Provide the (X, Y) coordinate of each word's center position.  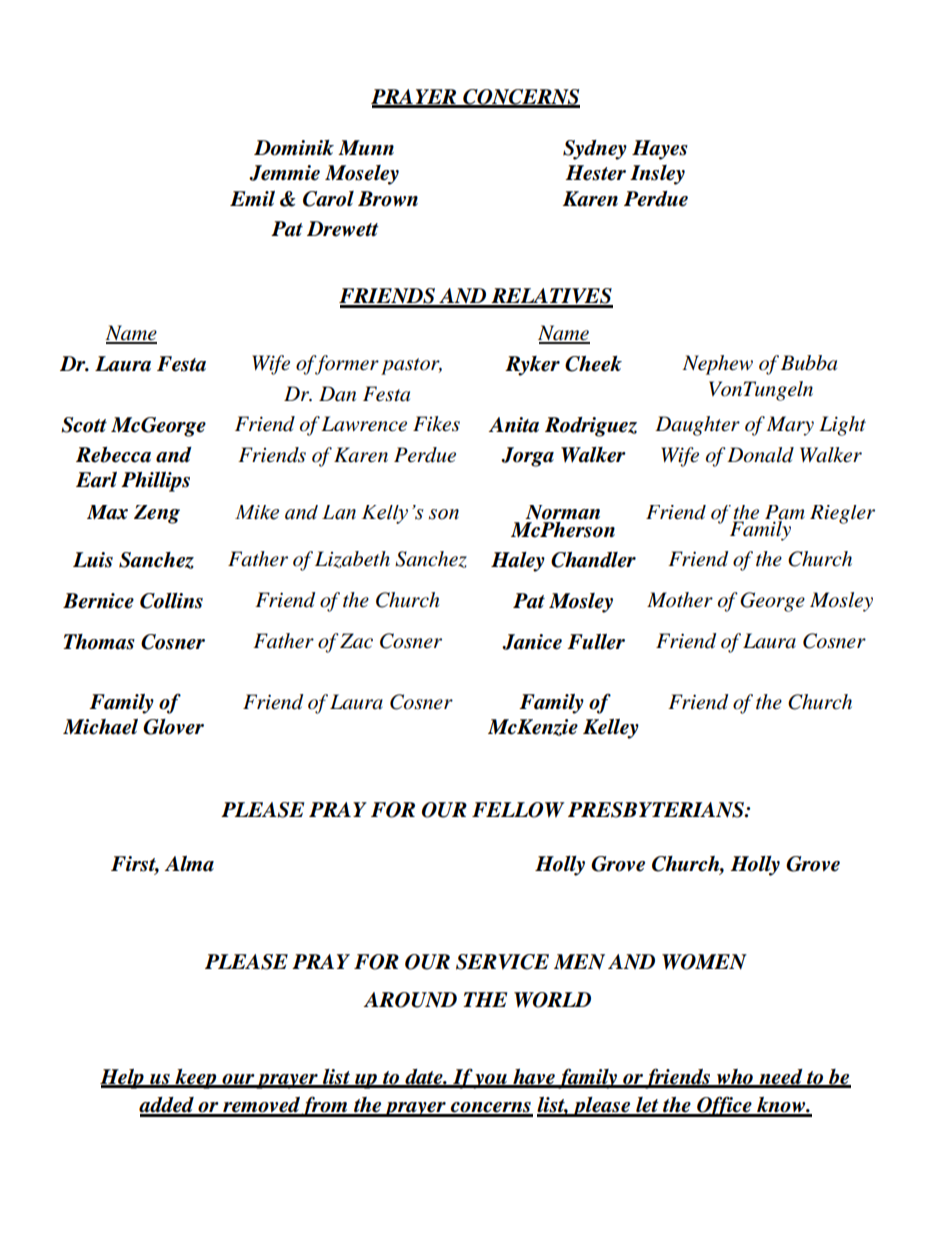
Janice (532, 642)
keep (196, 1079)
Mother (680, 600)
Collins (171, 601)
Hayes (660, 150)
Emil (252, 198)
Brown (388, 199)
